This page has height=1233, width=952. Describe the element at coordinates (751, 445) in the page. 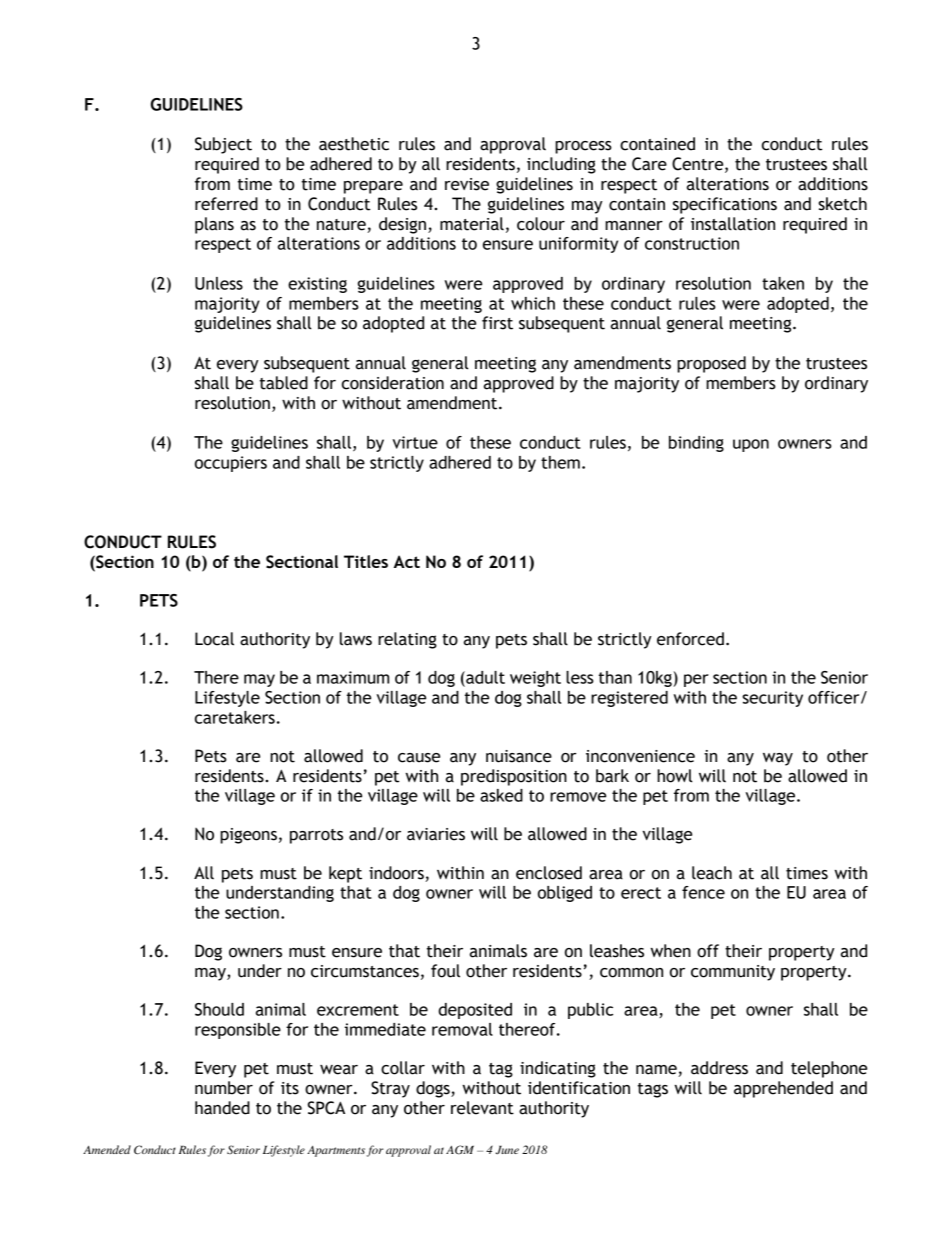

I see `upon` at that location.
